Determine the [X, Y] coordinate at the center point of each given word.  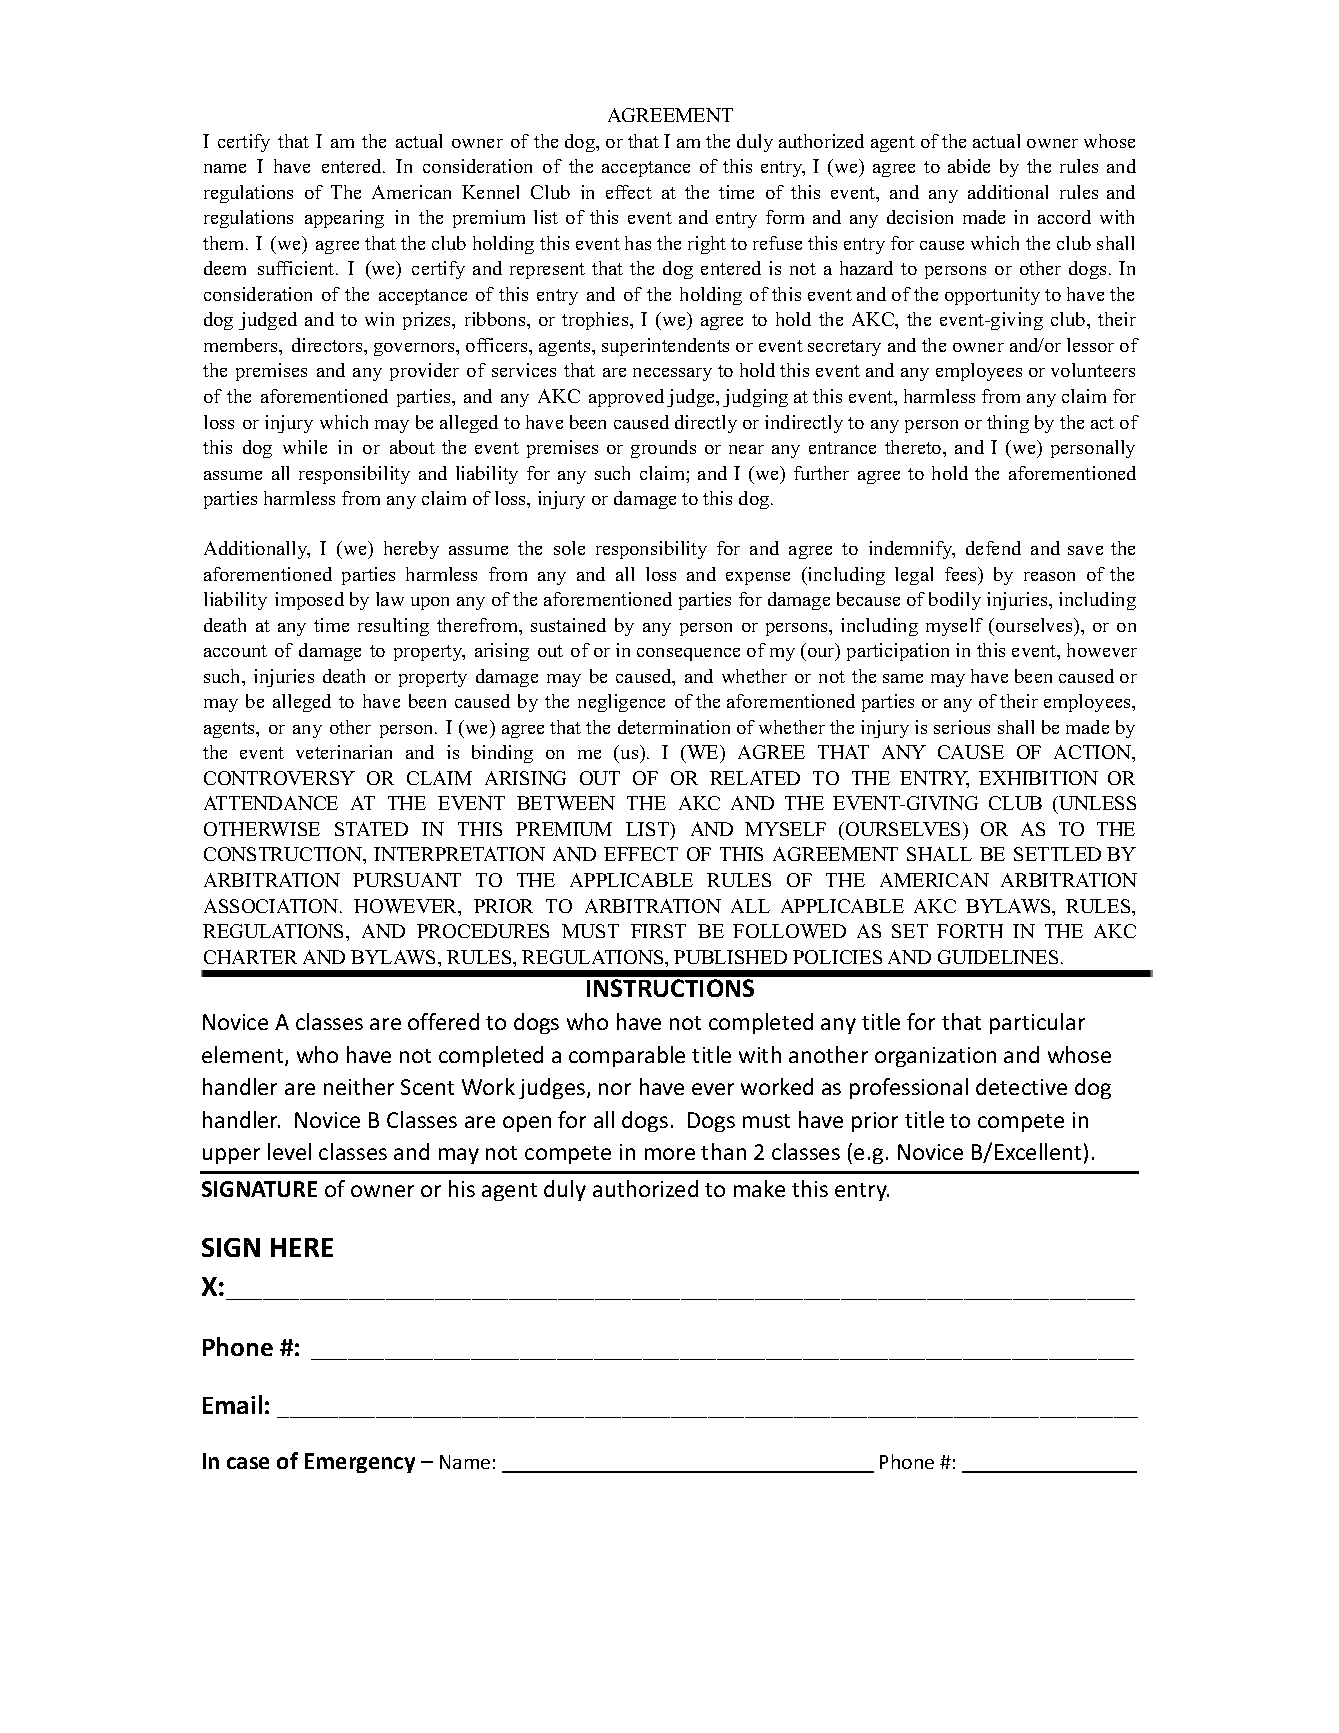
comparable [627, 1056]
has [638, 243]
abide [969, 166]
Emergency [360, 1463]
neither [359, 1086]
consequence [688, 654]
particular [1037, 1023]
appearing [344, 219]
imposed [309, 601]
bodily [955, 601]
